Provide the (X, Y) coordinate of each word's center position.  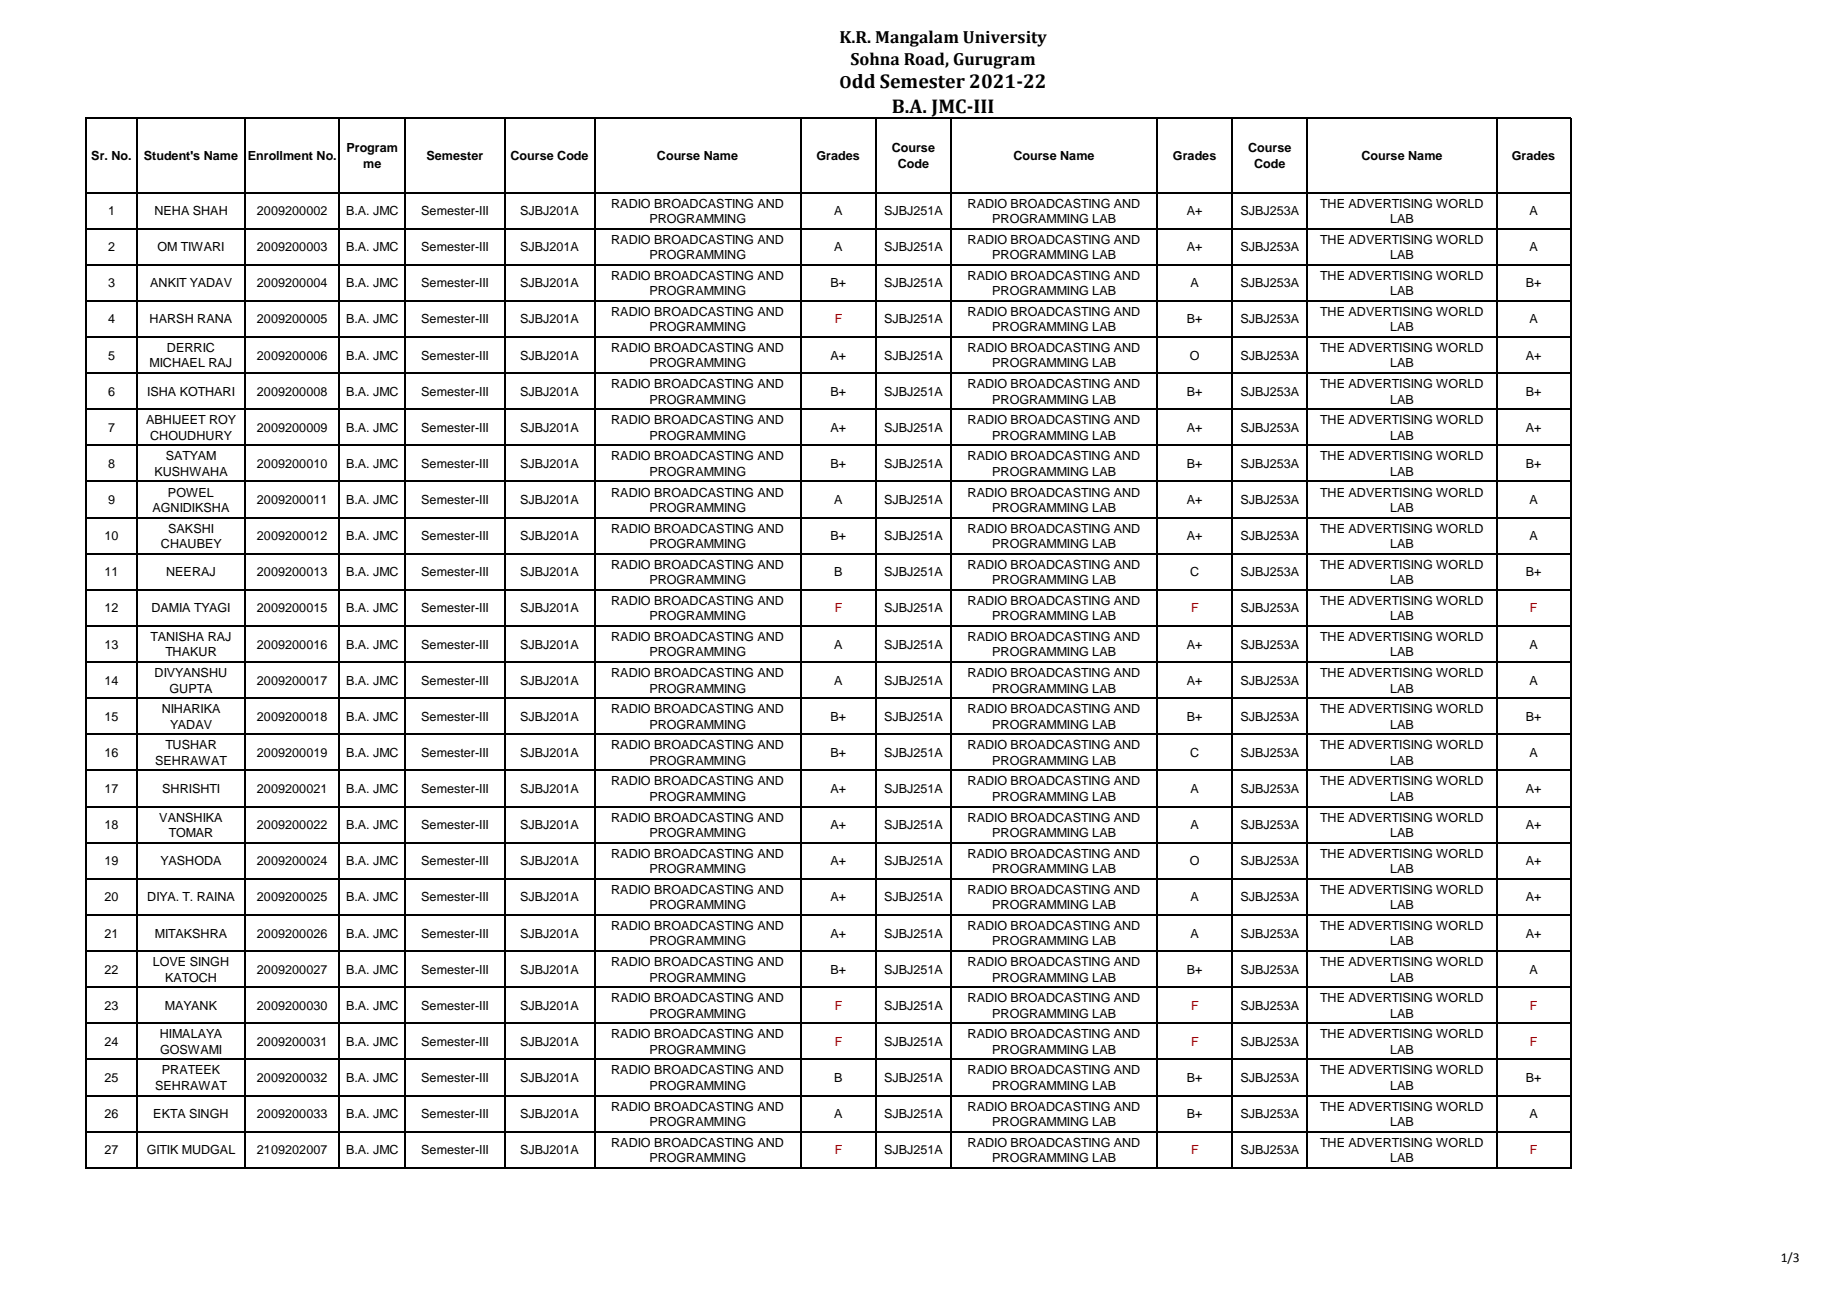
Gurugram (994, 61)
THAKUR (190, 652)
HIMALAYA (191, 1033)
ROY (223, 419)
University (1005, 39)
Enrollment (280, 155)
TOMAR (190, 832)
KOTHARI (207, 391)
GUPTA (191, 688)
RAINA (216, 896)
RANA (215, 318)
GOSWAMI (190, 1049)
